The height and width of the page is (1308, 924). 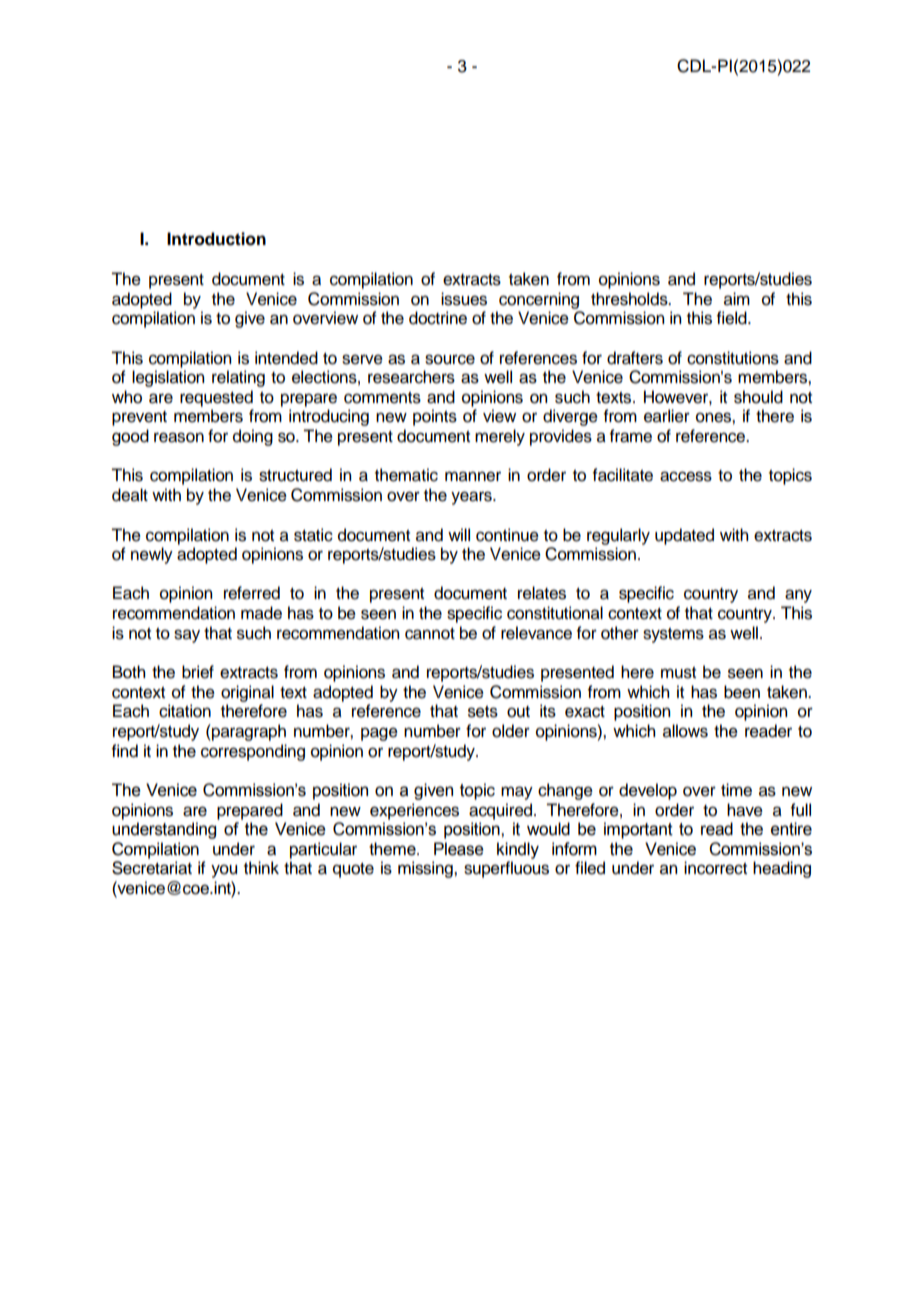 What do you see at coordinates (742, 692) in the page?
I see `been` at bounding box center [742, 692].
